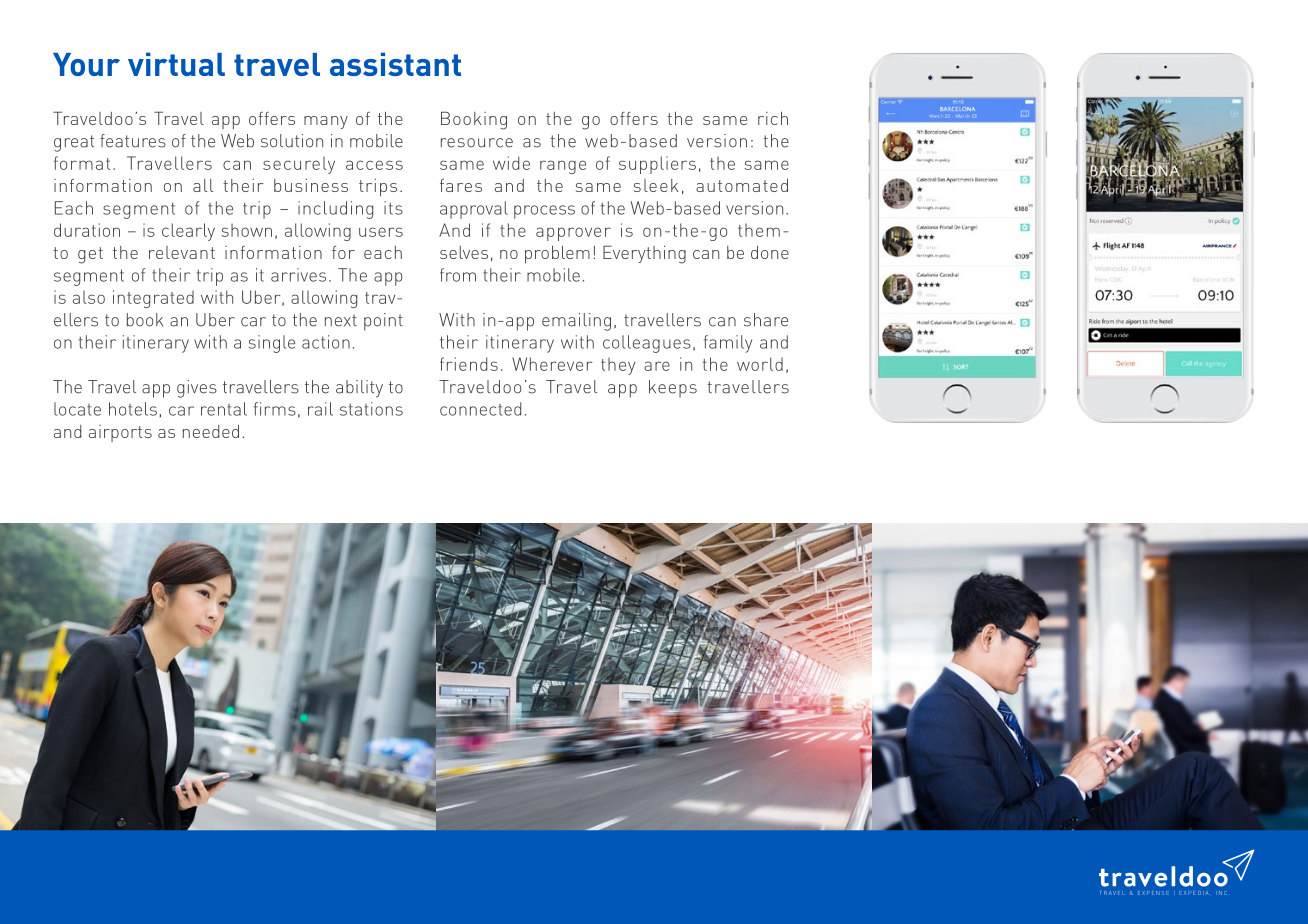  What do you see at coordinates (1194, 893) in the document?
I see `EXPEDIA` at bounding box center [1194, 893].
